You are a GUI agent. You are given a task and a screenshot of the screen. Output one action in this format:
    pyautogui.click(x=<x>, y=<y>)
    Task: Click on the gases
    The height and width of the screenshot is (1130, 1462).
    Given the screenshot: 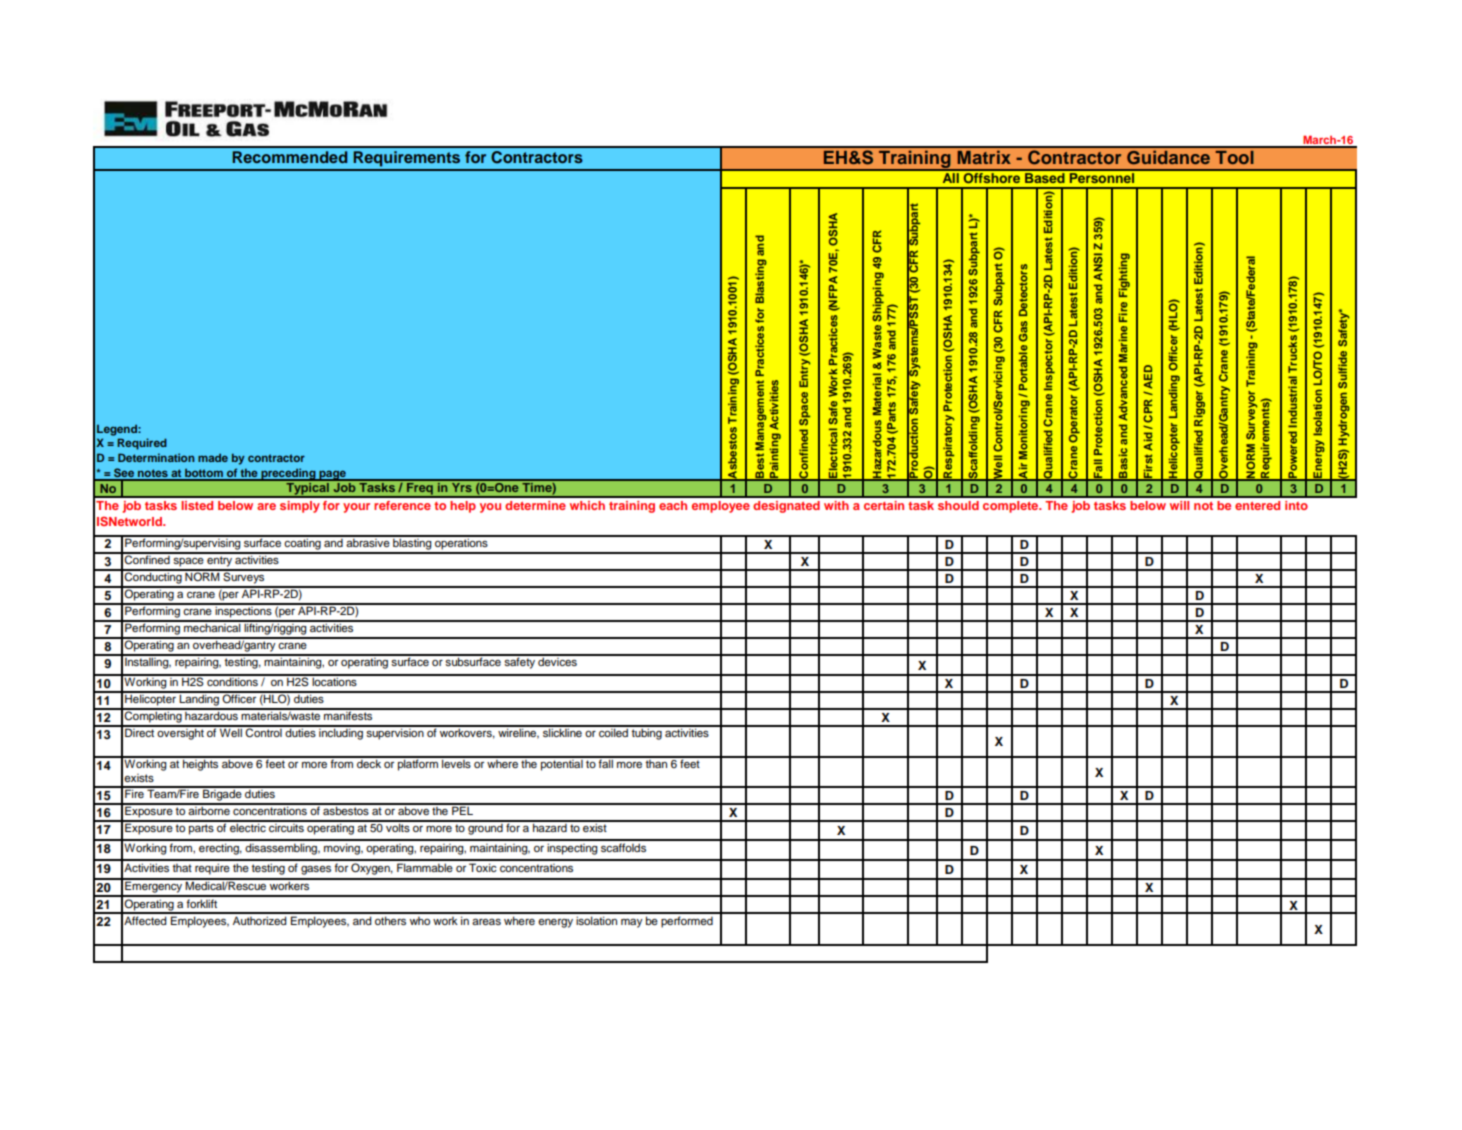 What is the action you would take?
    pyautogui.click(x=316, y=870)
